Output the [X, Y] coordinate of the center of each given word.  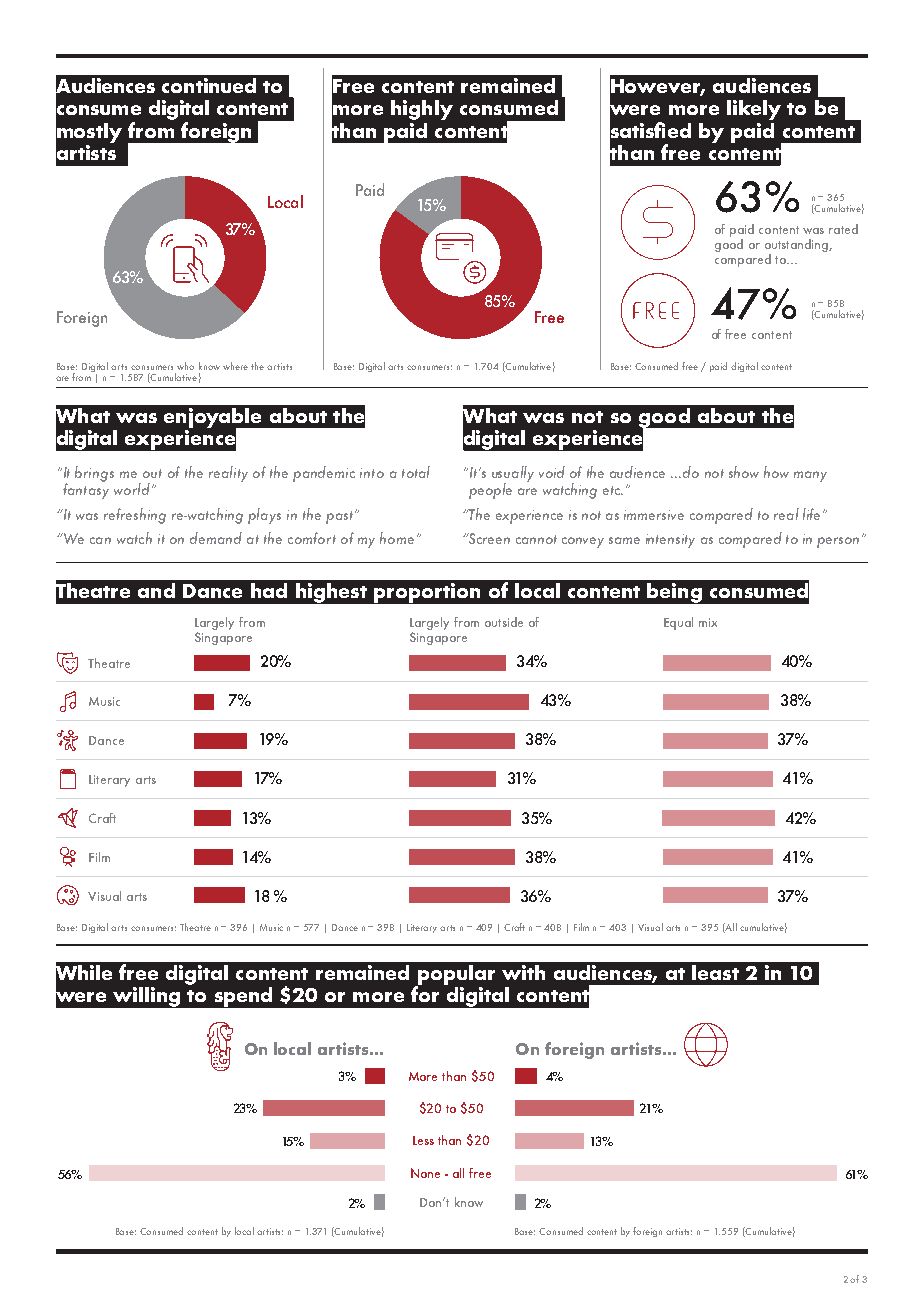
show [744, 472]
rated [843, 229]
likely [754, 110]
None [425, 1173]
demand [216, 538]
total [416, 472]
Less [423, 1140]
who [185, 366]
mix [708, 622]
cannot [536, 539]
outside [504, 622]
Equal [678, 623]
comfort [312, 538]
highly [422, 110]
